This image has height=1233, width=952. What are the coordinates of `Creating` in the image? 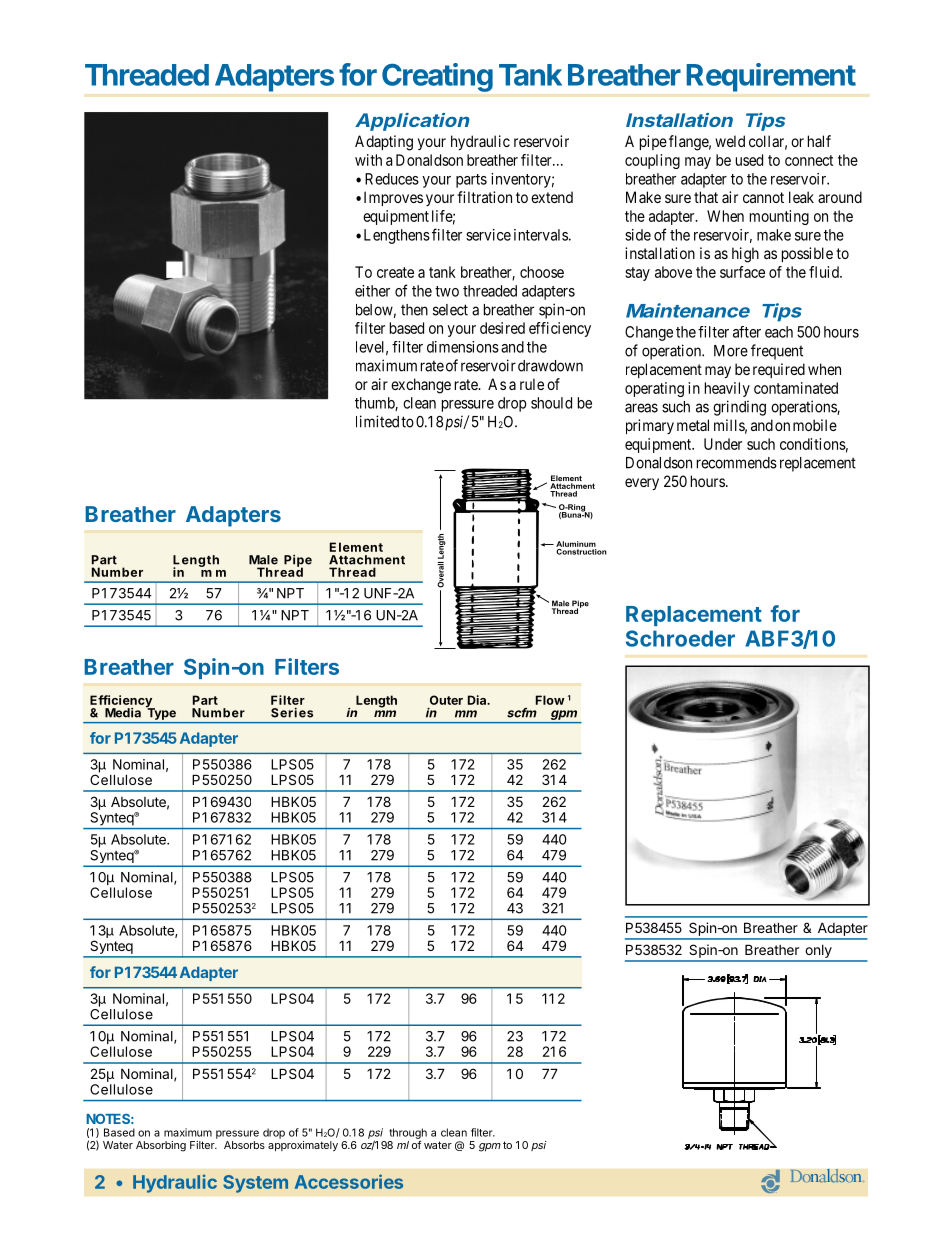 It's located at (437, 77).
